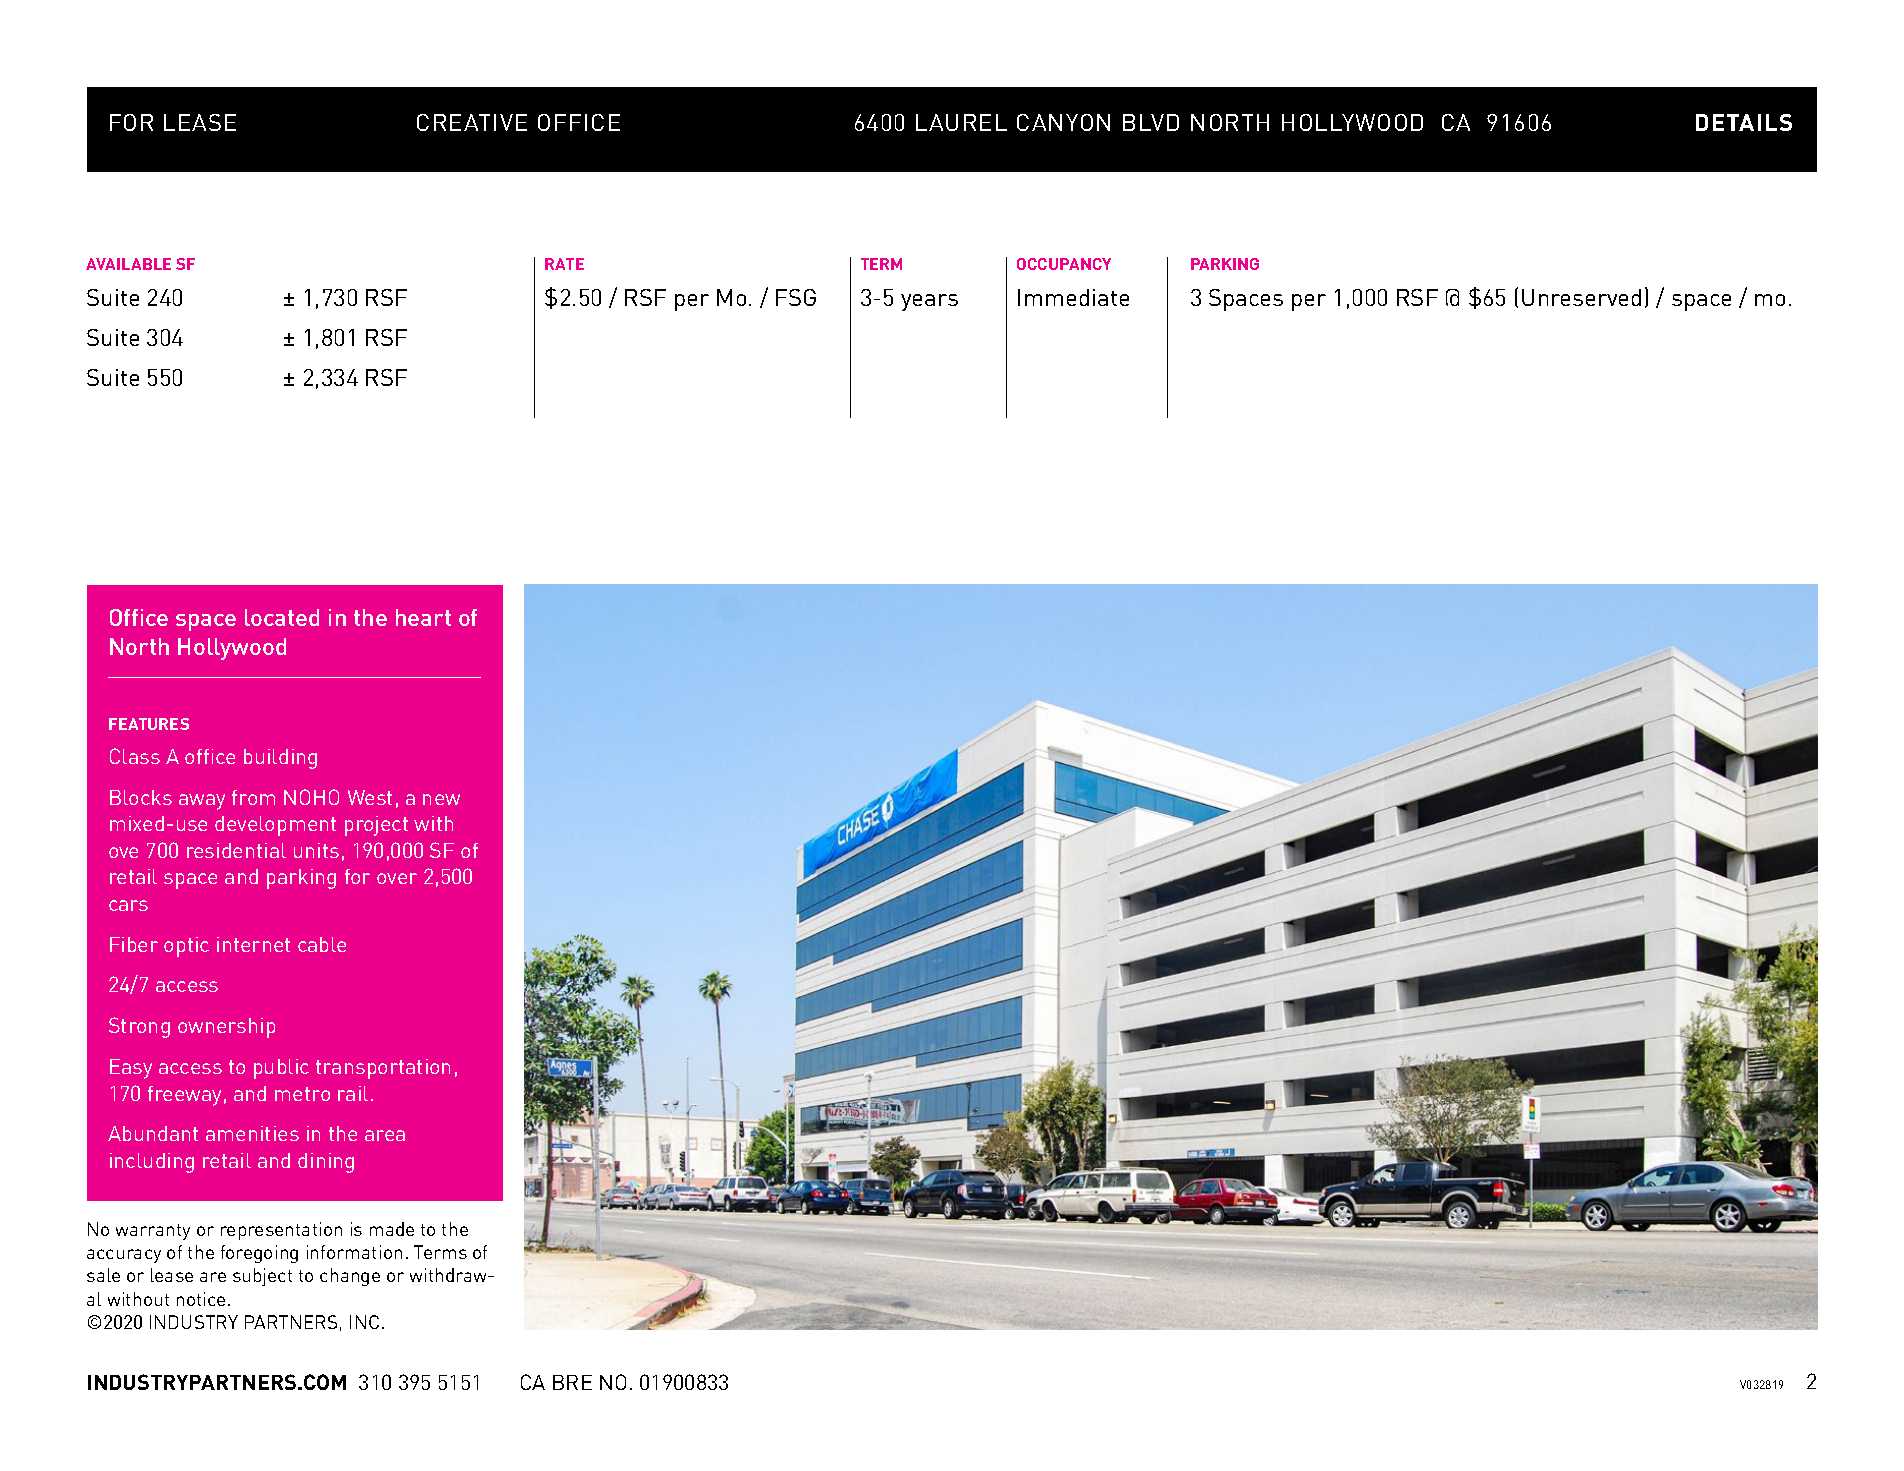 The height and width of the document is (1471, 1904). What do you see at coordinates (423, 617) in the document?
I see `heart` at bounding box center [423, 617].
